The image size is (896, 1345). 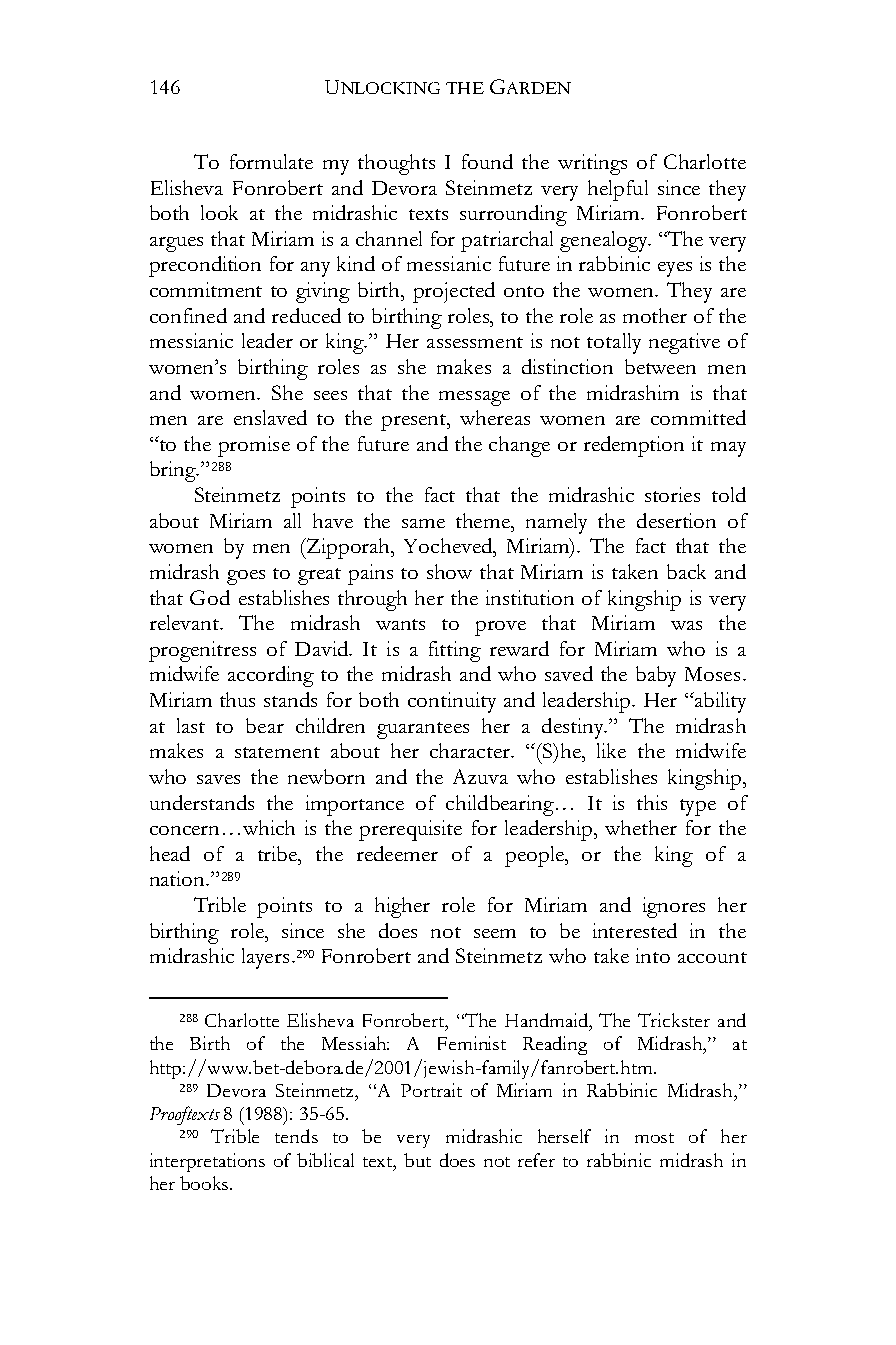 I want to click on helpful, so click(x=618, y=190).
